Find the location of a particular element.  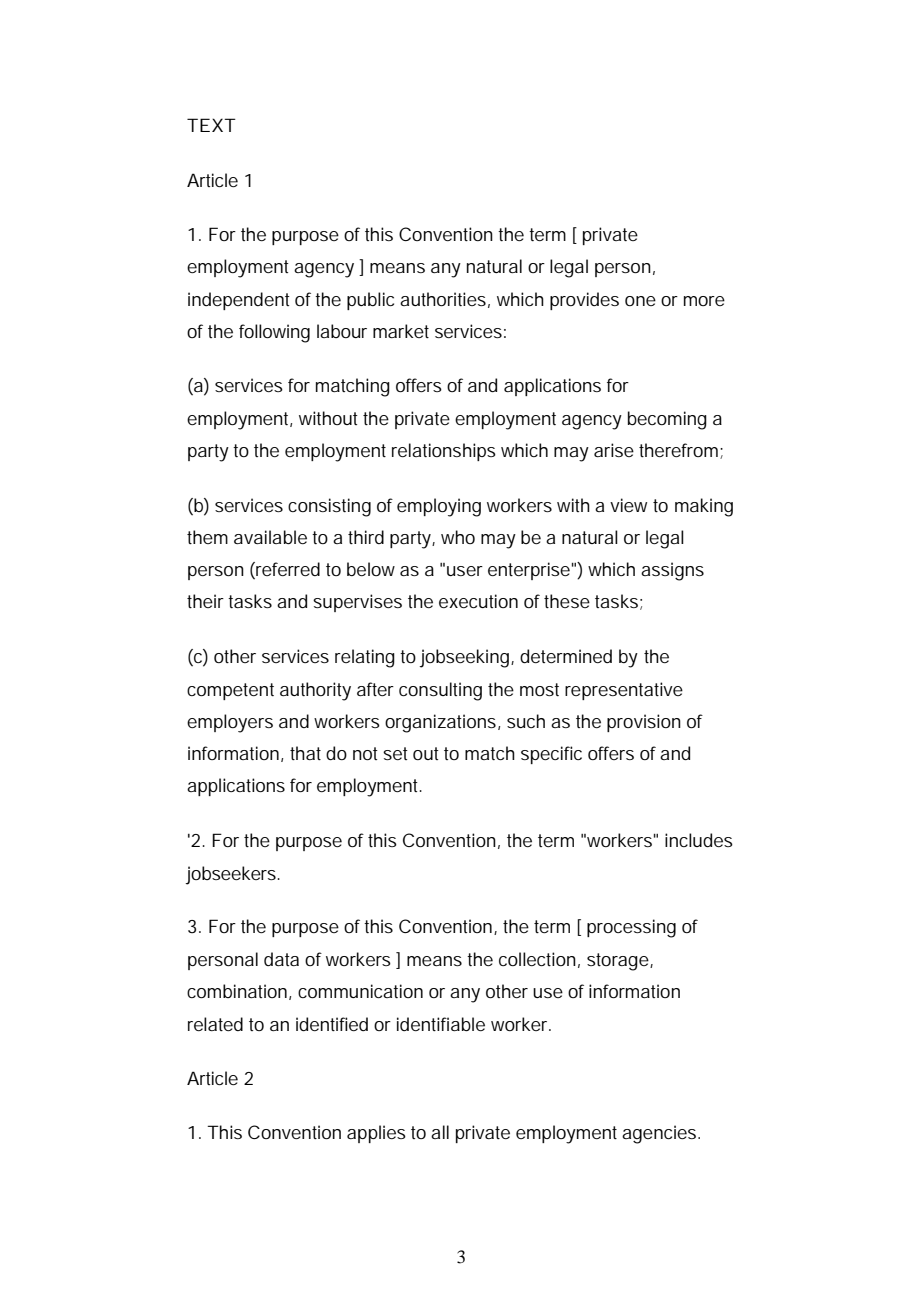

more is located at coordinates (704, 301).
